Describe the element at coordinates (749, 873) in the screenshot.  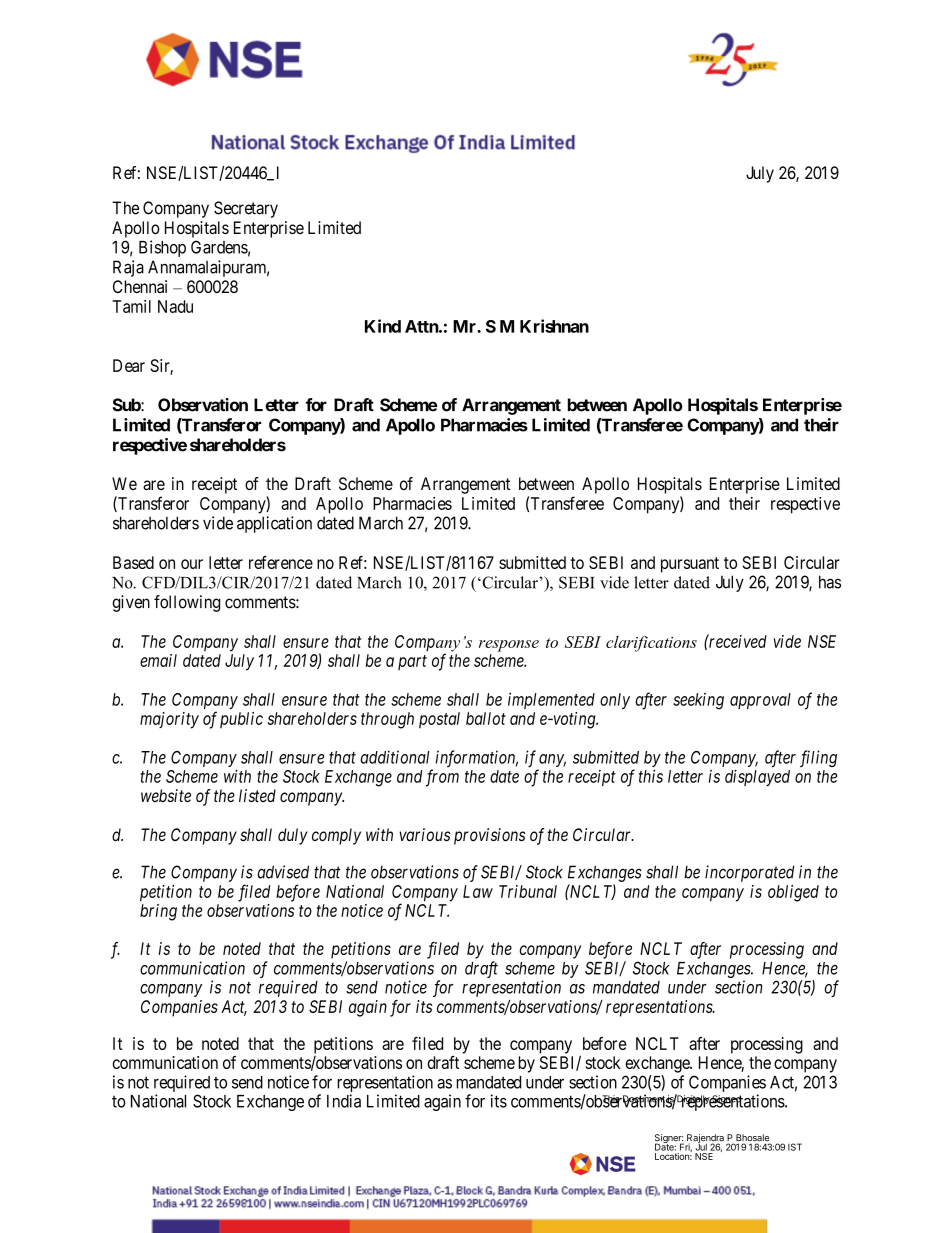
I see `incorporated` at that location.
